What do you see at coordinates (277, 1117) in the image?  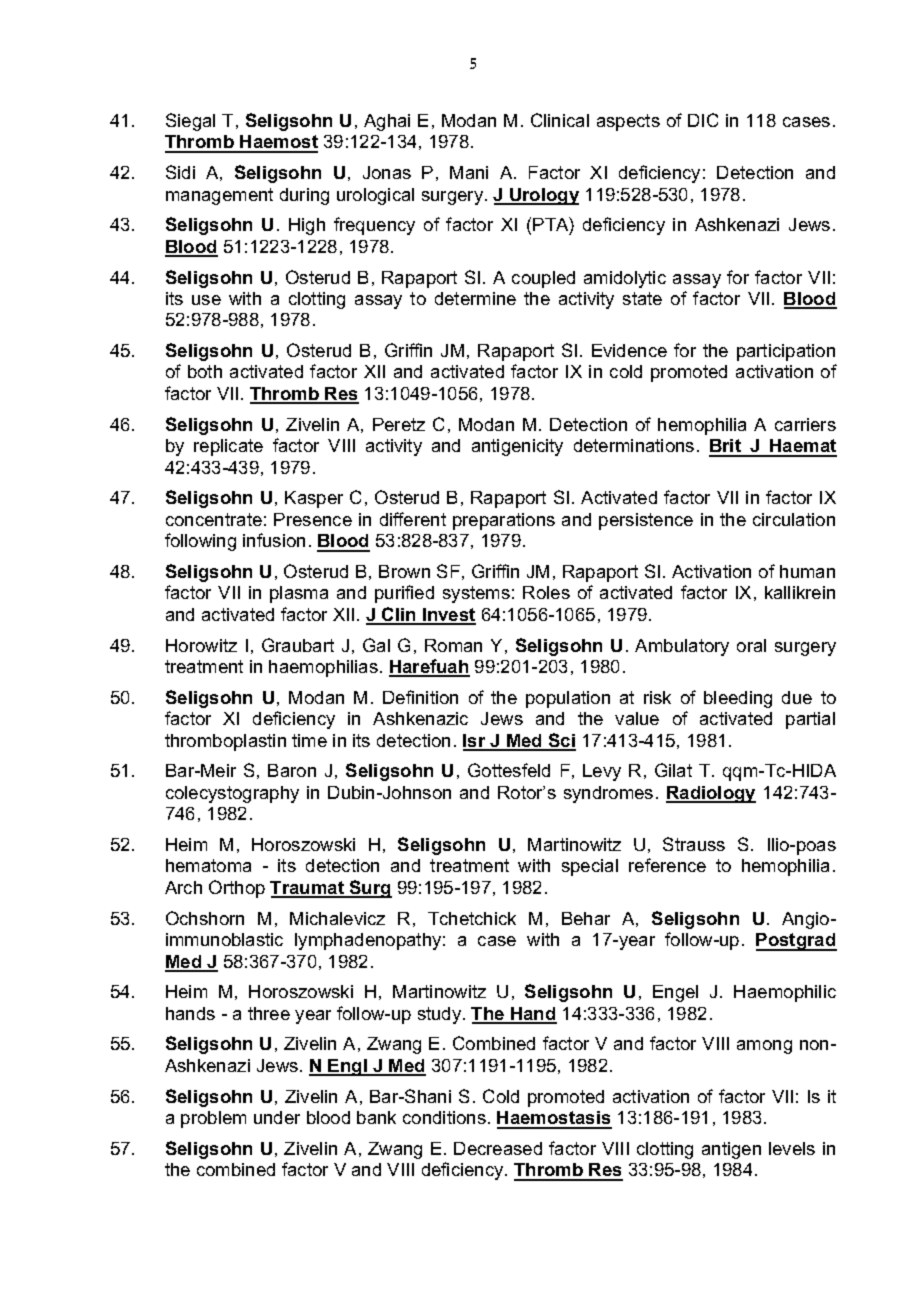 I see `under` at bounding box center [277, 1117].
